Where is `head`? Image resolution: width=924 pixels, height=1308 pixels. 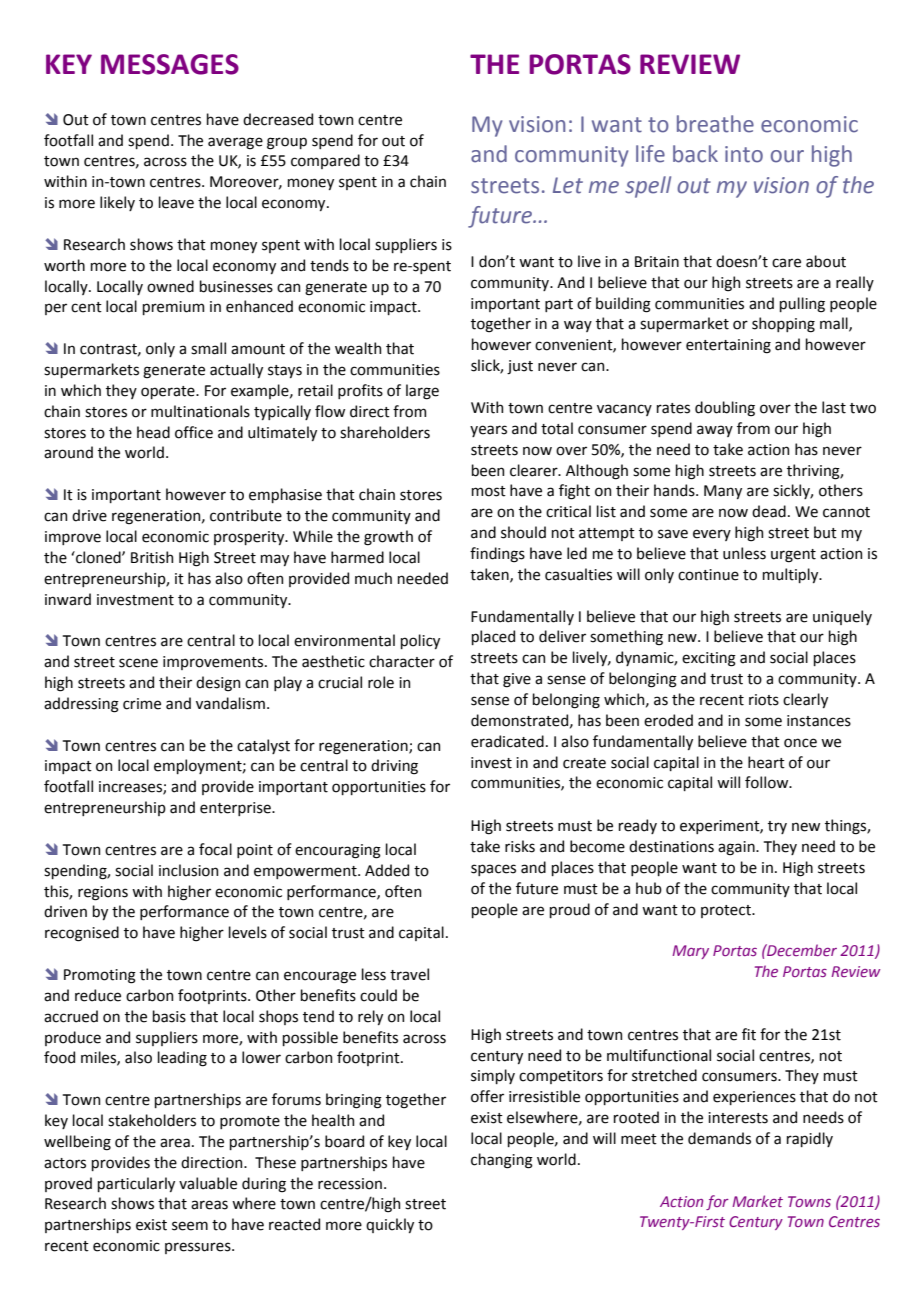
head is located at coordinates (153, 432).
